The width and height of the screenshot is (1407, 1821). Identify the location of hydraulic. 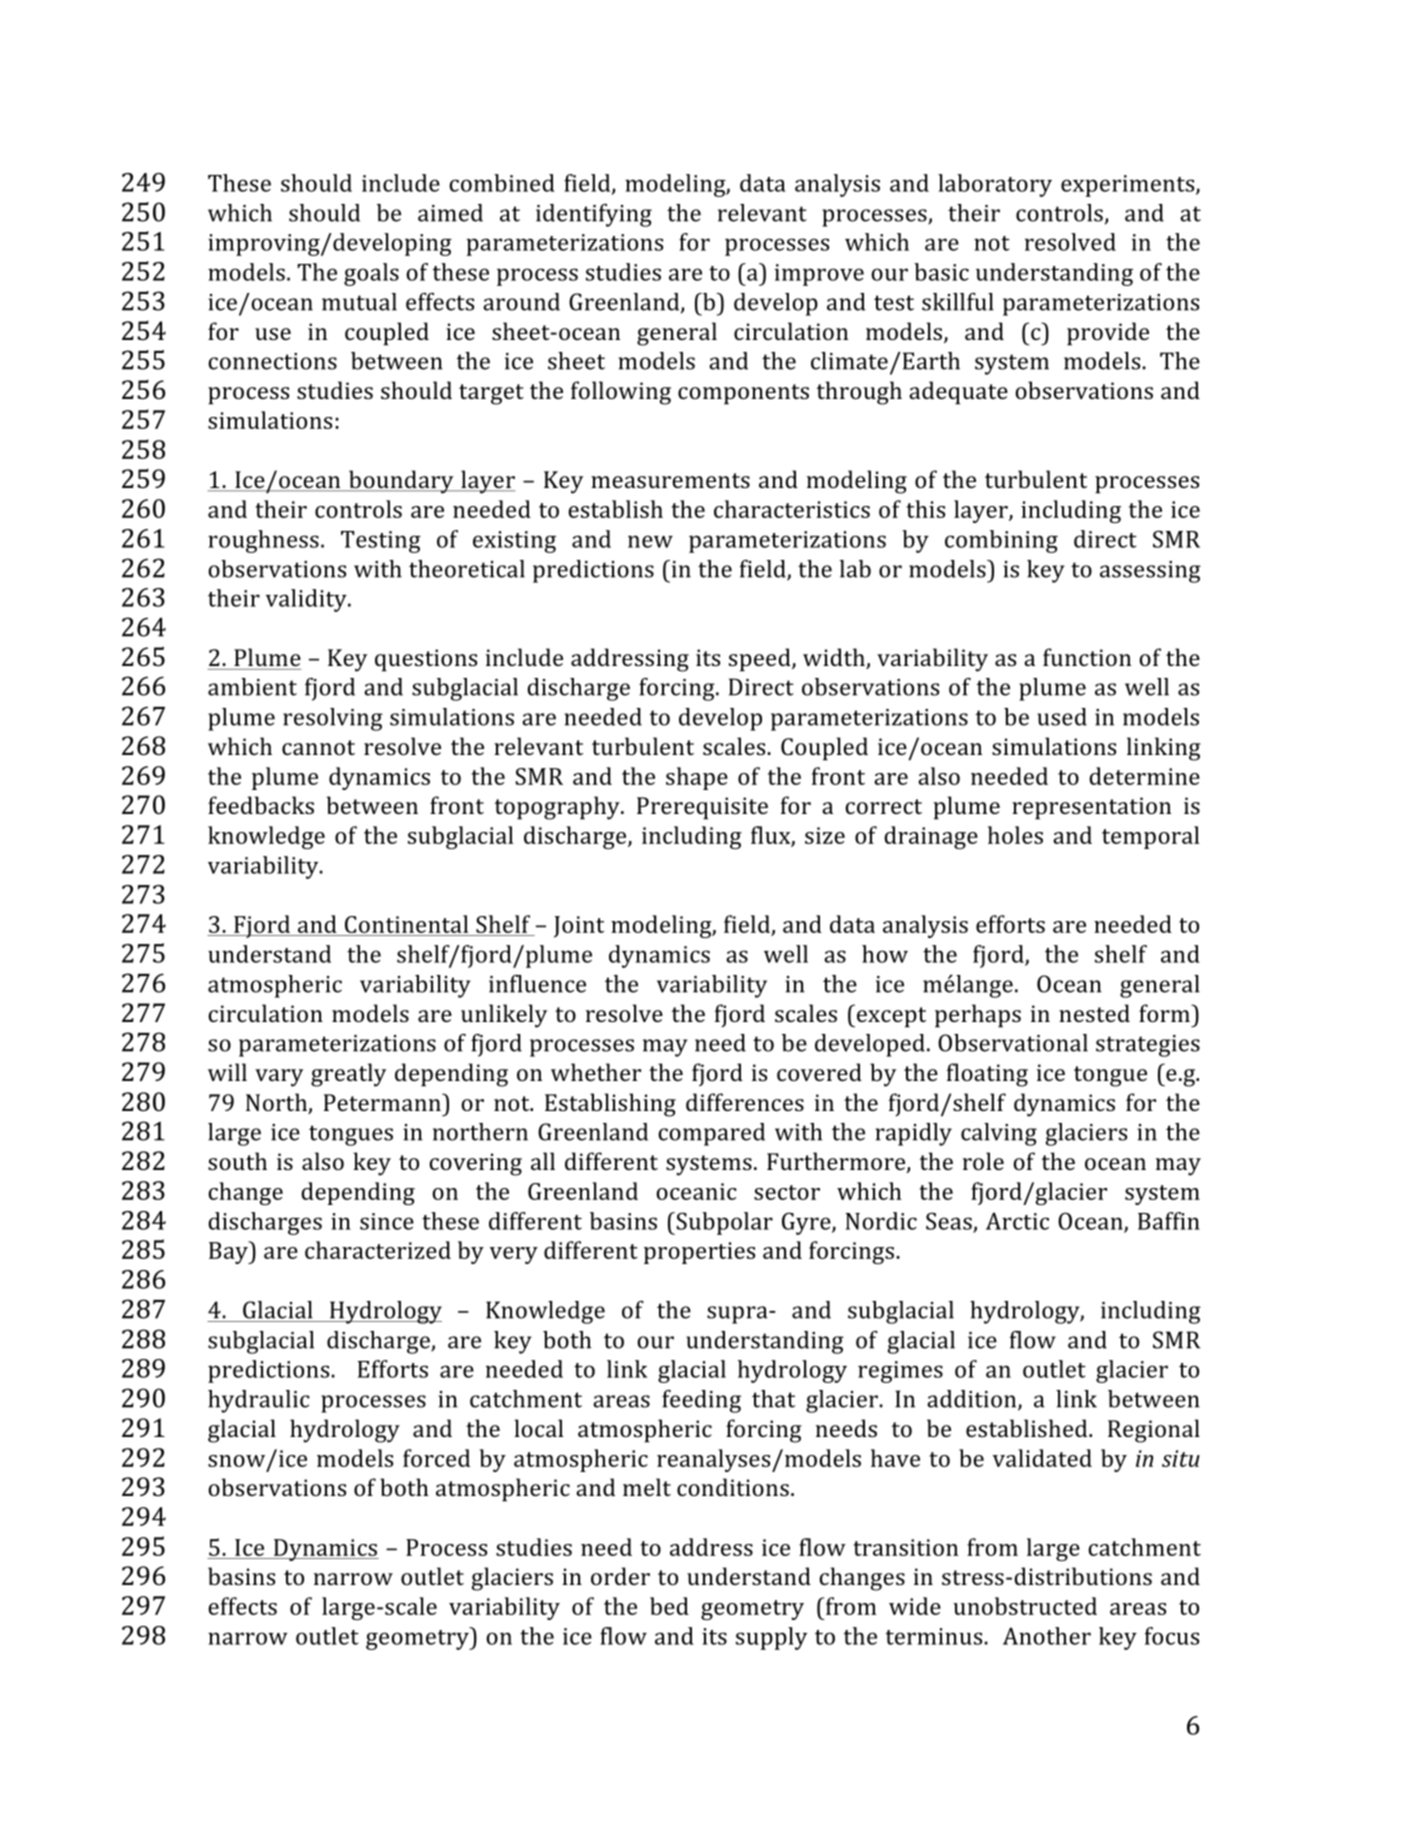
(259, 1401).
